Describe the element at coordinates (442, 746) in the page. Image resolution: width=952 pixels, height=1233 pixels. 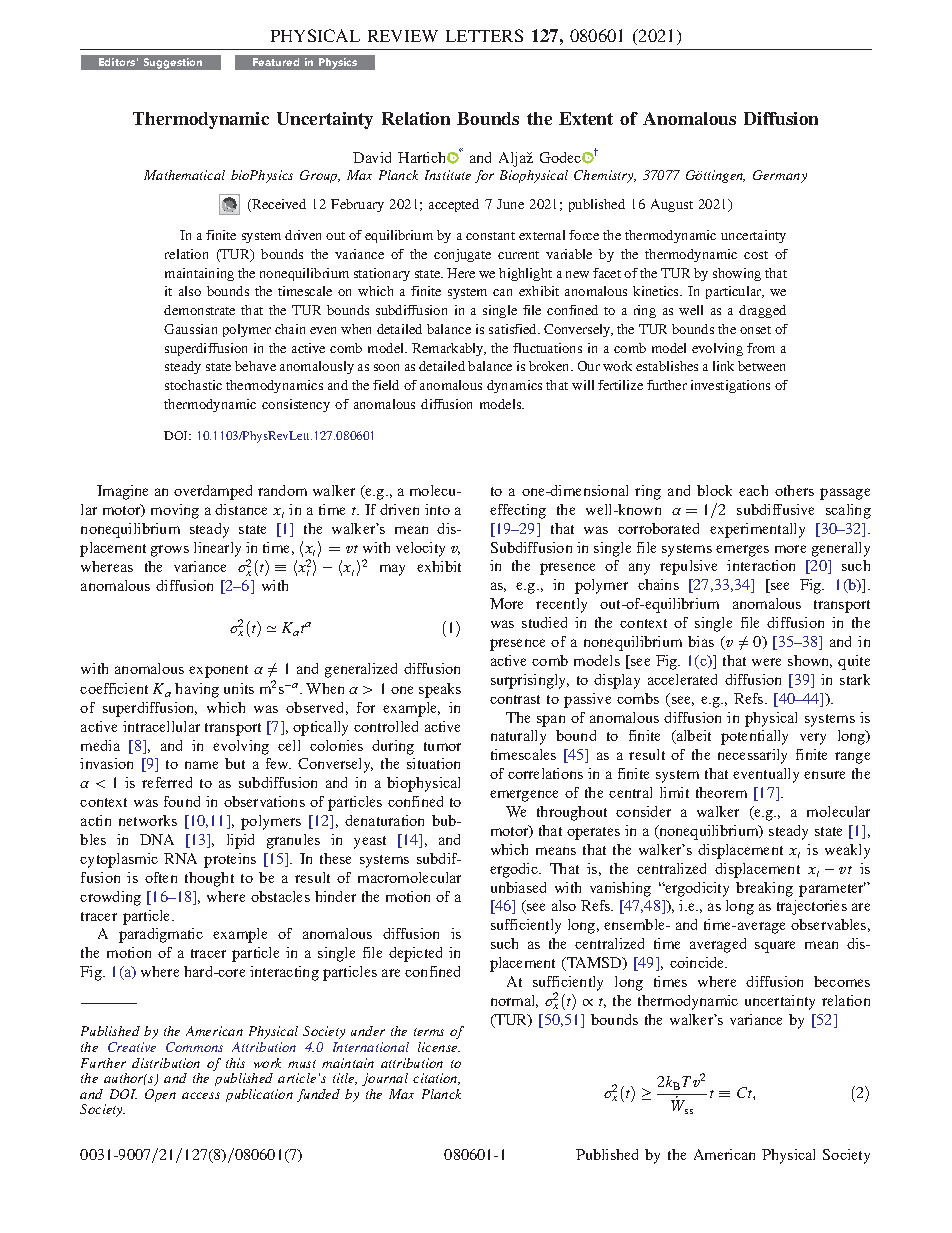
I see `tumor` at that location.
